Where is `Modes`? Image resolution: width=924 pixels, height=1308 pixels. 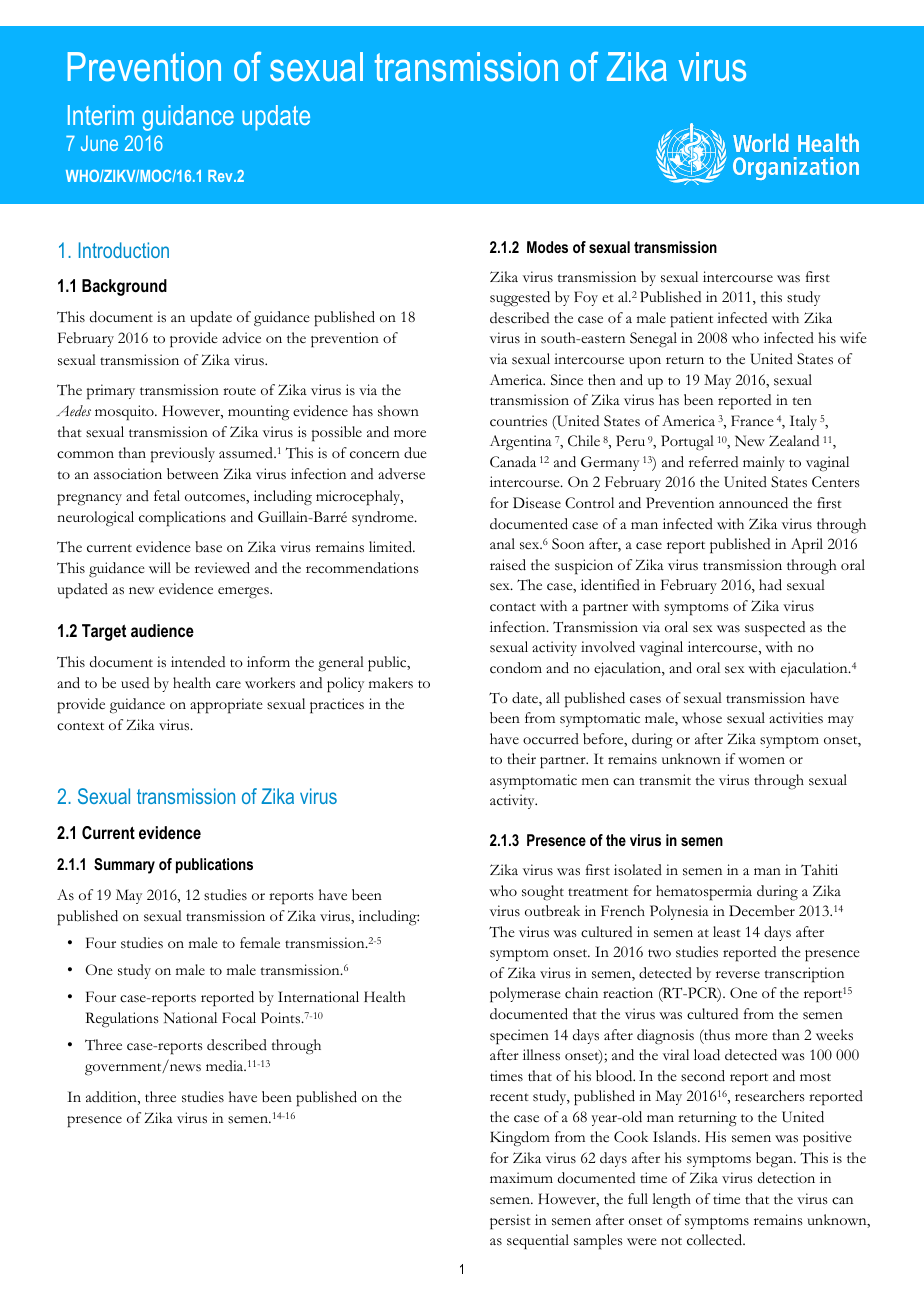 Modes is located at coordinates (547, 247).
